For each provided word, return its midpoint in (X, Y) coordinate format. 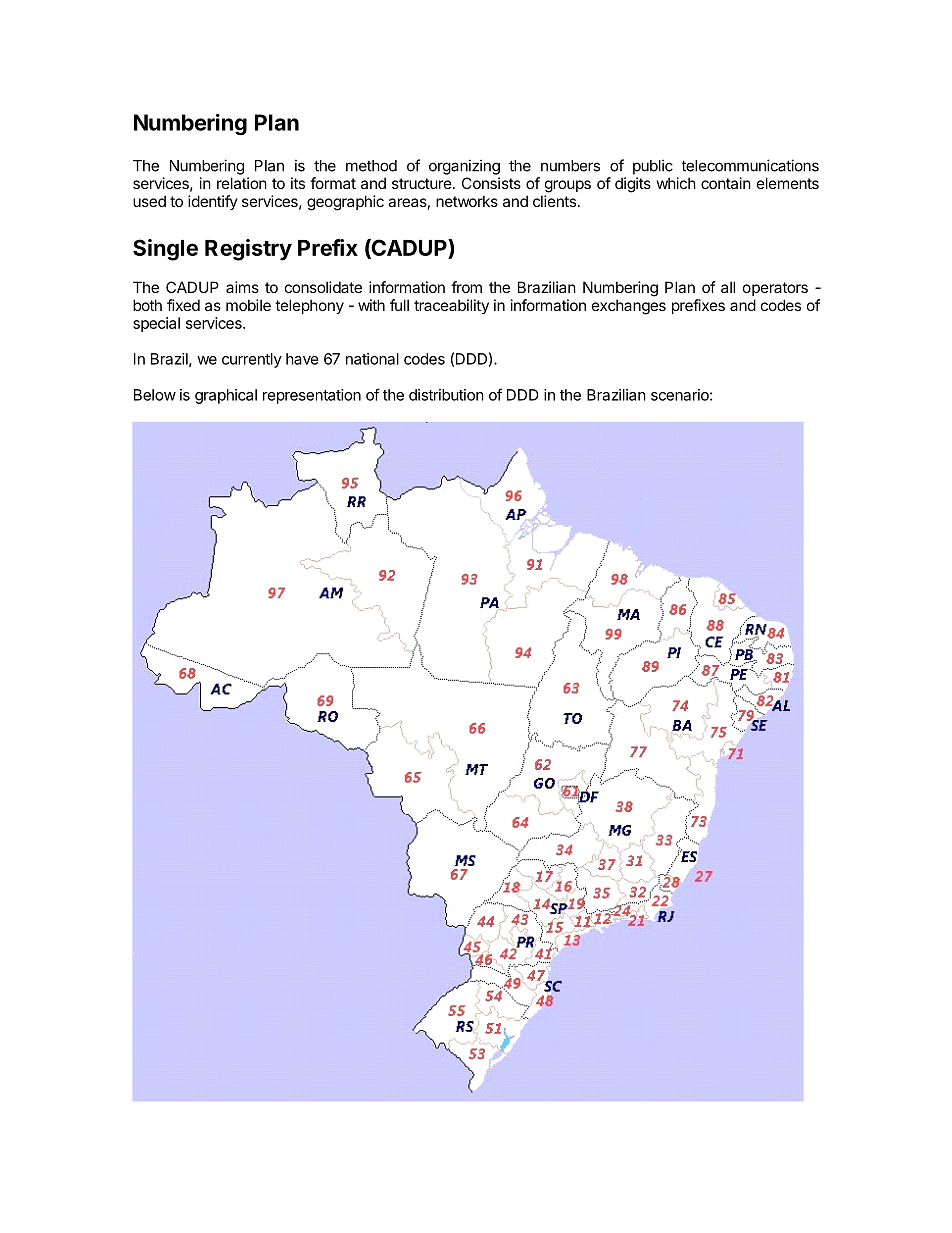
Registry (248, 250)
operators (775, 289)
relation (242, 183)
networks (467, 201)
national (372, 359)
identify (213, 202)
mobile (248, 305)
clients (554, 201)
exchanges (629, 307)
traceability (451, 306)
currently (252, 360)
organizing (464, 167)
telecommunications (750, 165)
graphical (226, 396)
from (466, 287)
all (728, 287)
